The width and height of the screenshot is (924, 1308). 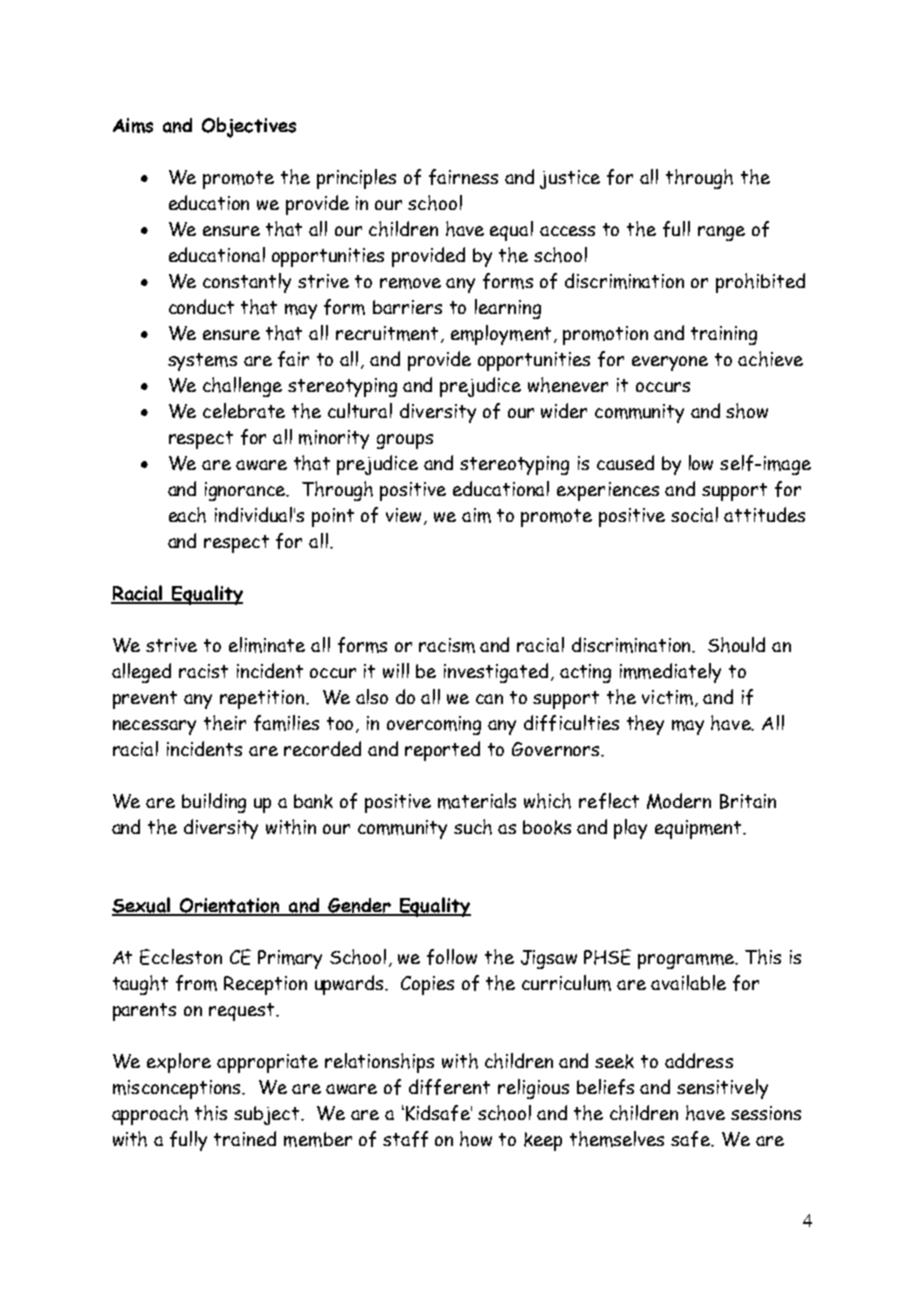 What do you see at coordinates (405, 441) in the screenshot?
I see `groups` at bounding box center [405, 441].
